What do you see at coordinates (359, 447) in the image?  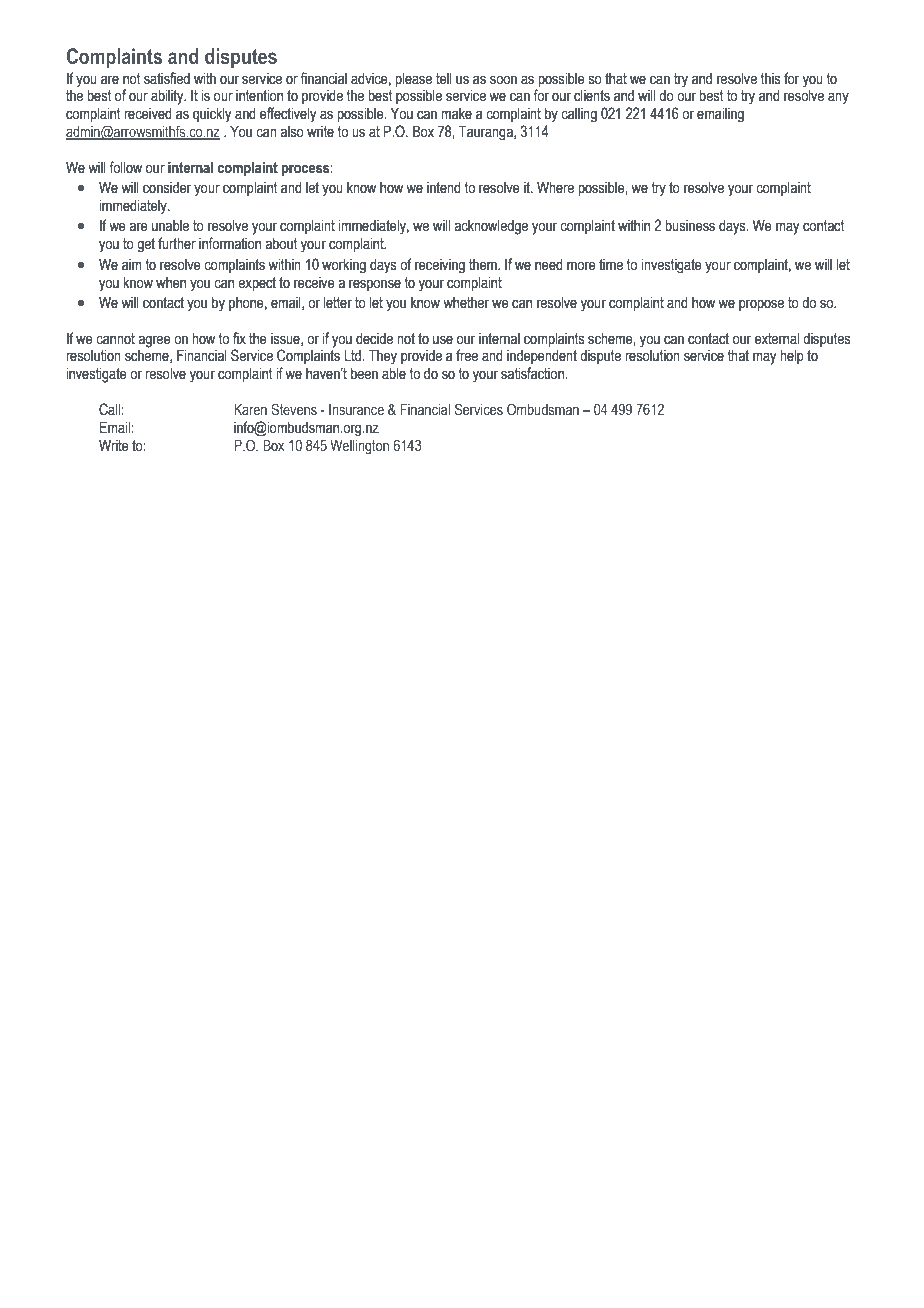 I see `Wellington` at bounding box center [359, 447].
